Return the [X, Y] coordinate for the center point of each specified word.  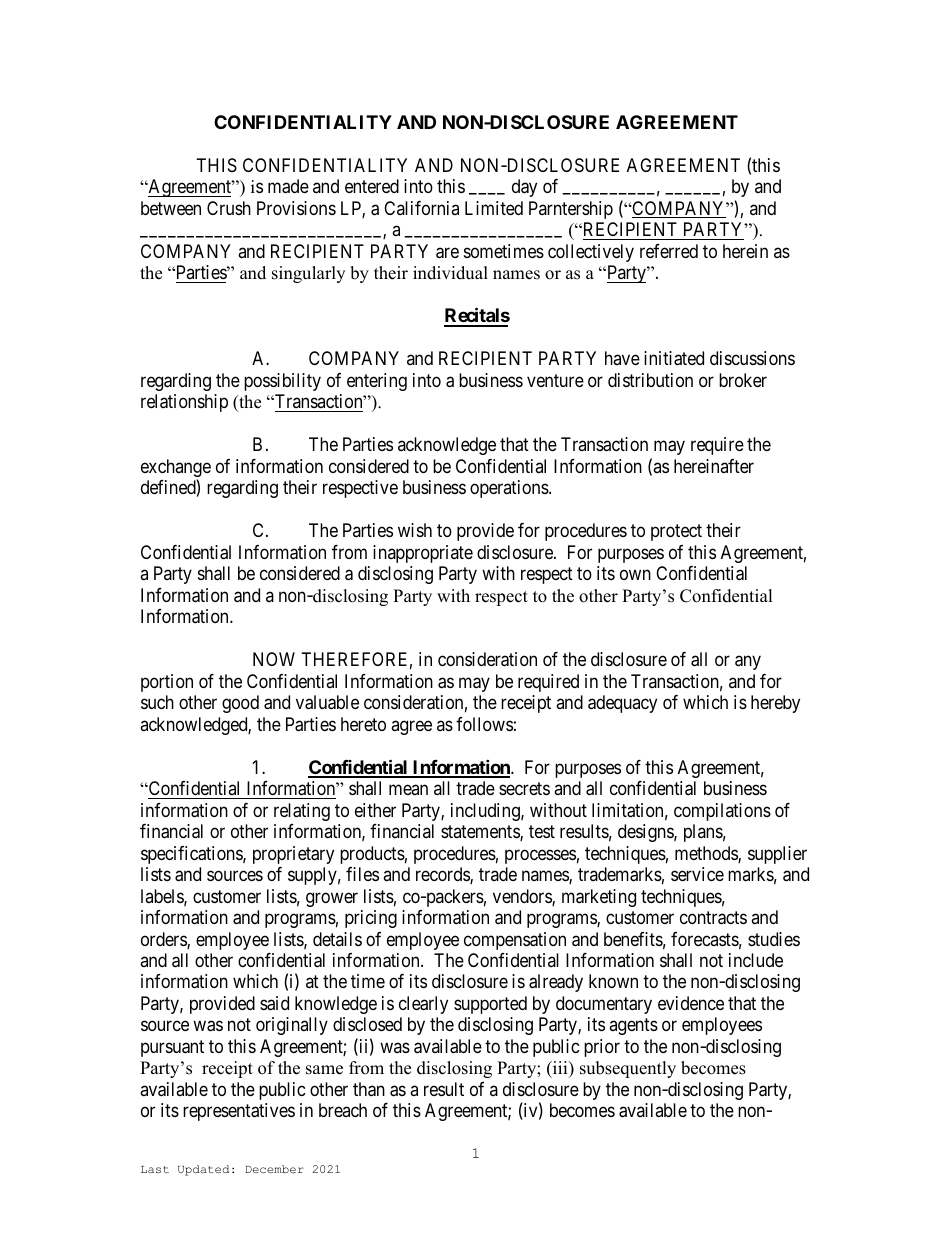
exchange [176, 469]
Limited [494, 208]
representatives [239, 1112]
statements [481, 833]
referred [669, 251]
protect [676, 532]
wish [415, 530]
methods [707, 854]
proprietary [293, 855]
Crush [229, 208]
